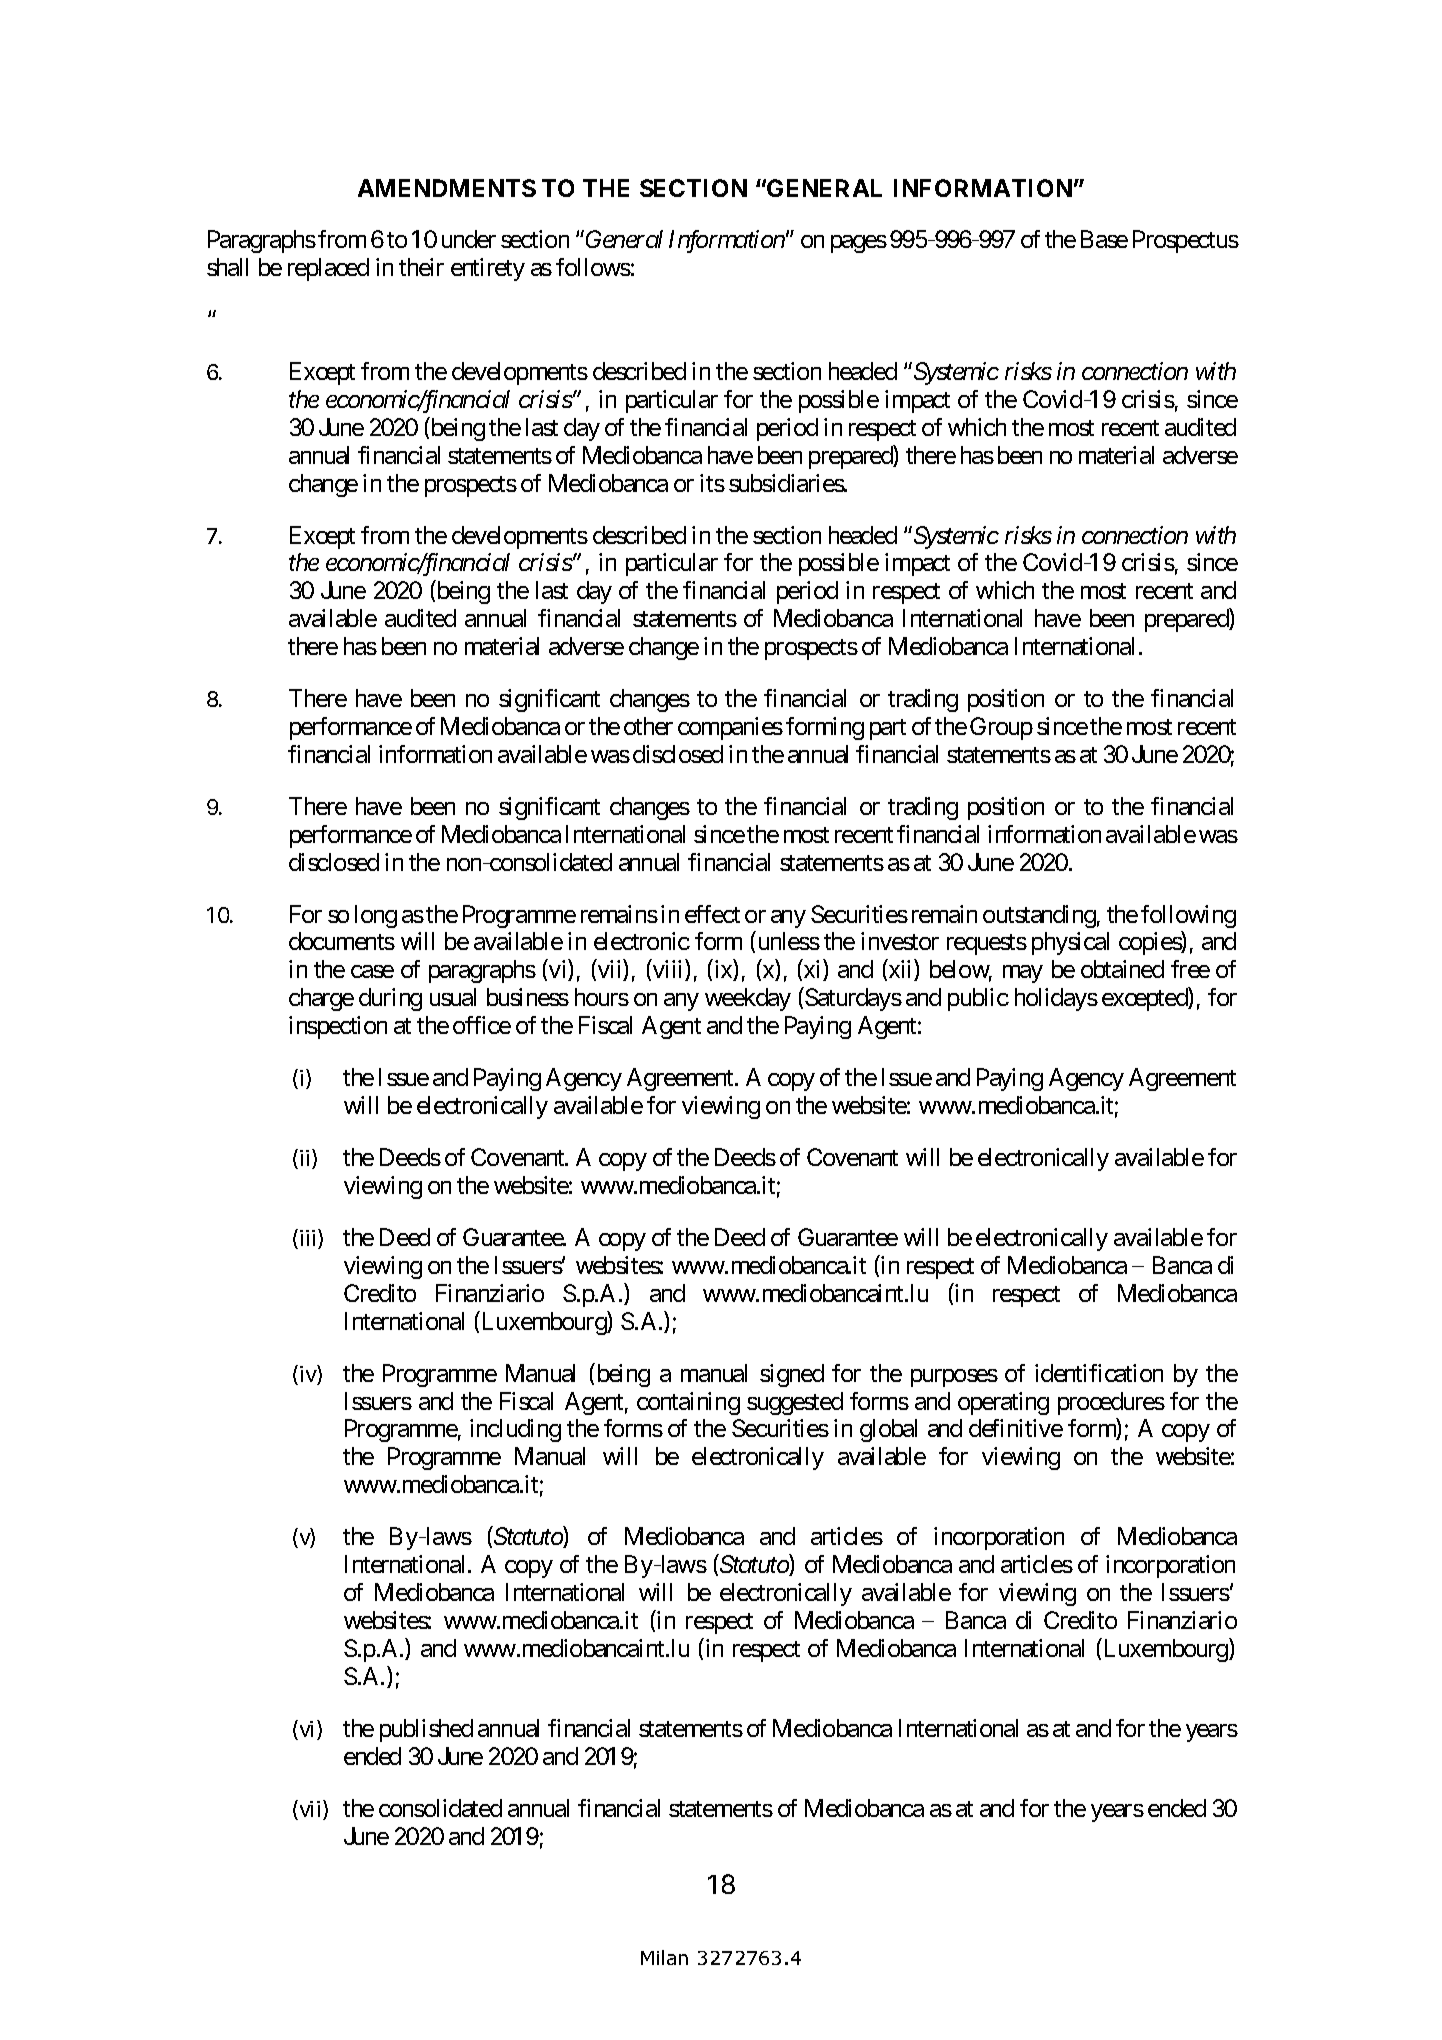 The image size is (1442, 2040). Describe the element at coordinates (593, 267) in the screenshot. I see `follows` at that location.
